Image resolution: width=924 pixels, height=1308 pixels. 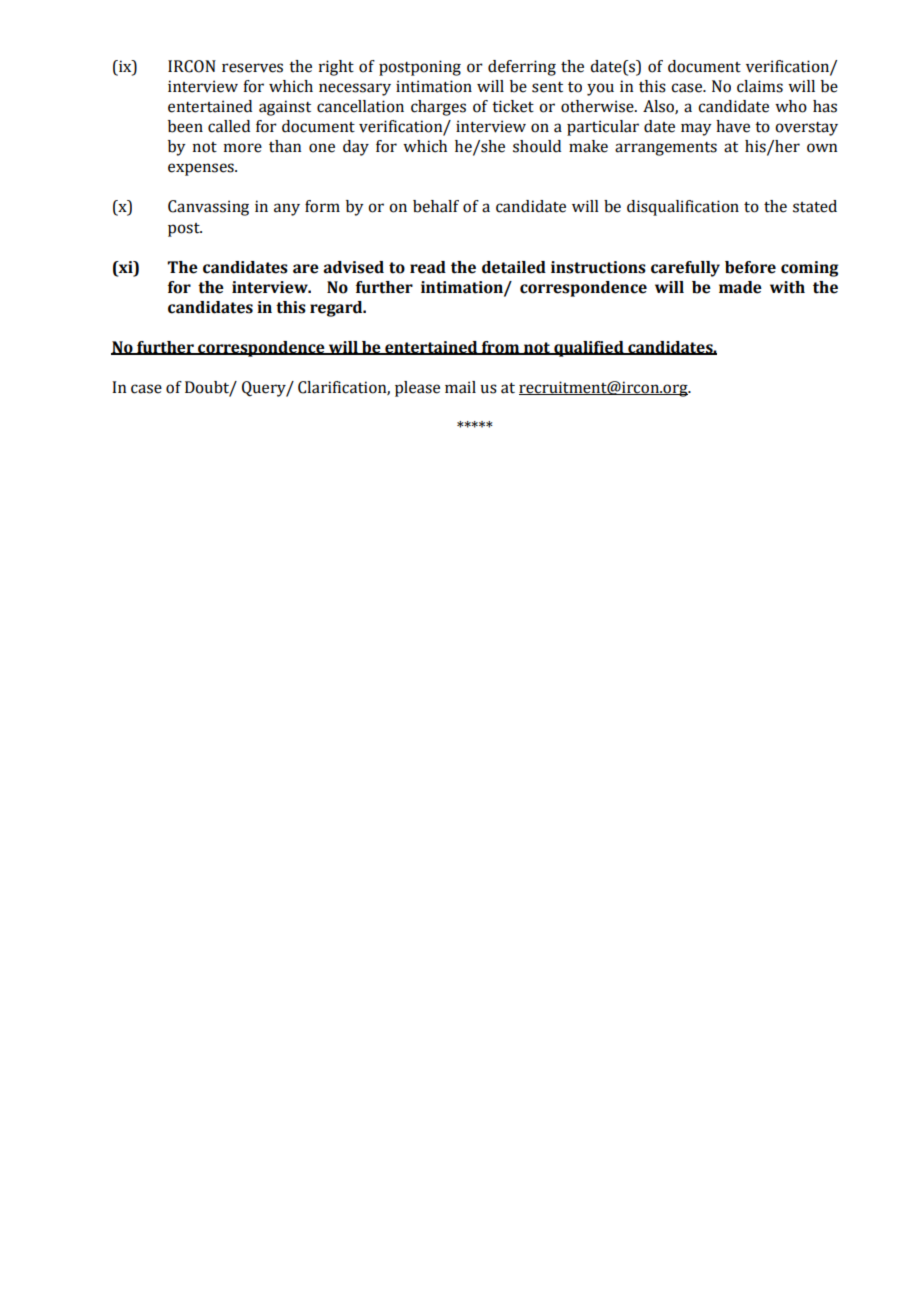 I want to click on should, so click(x=537, y=146).
